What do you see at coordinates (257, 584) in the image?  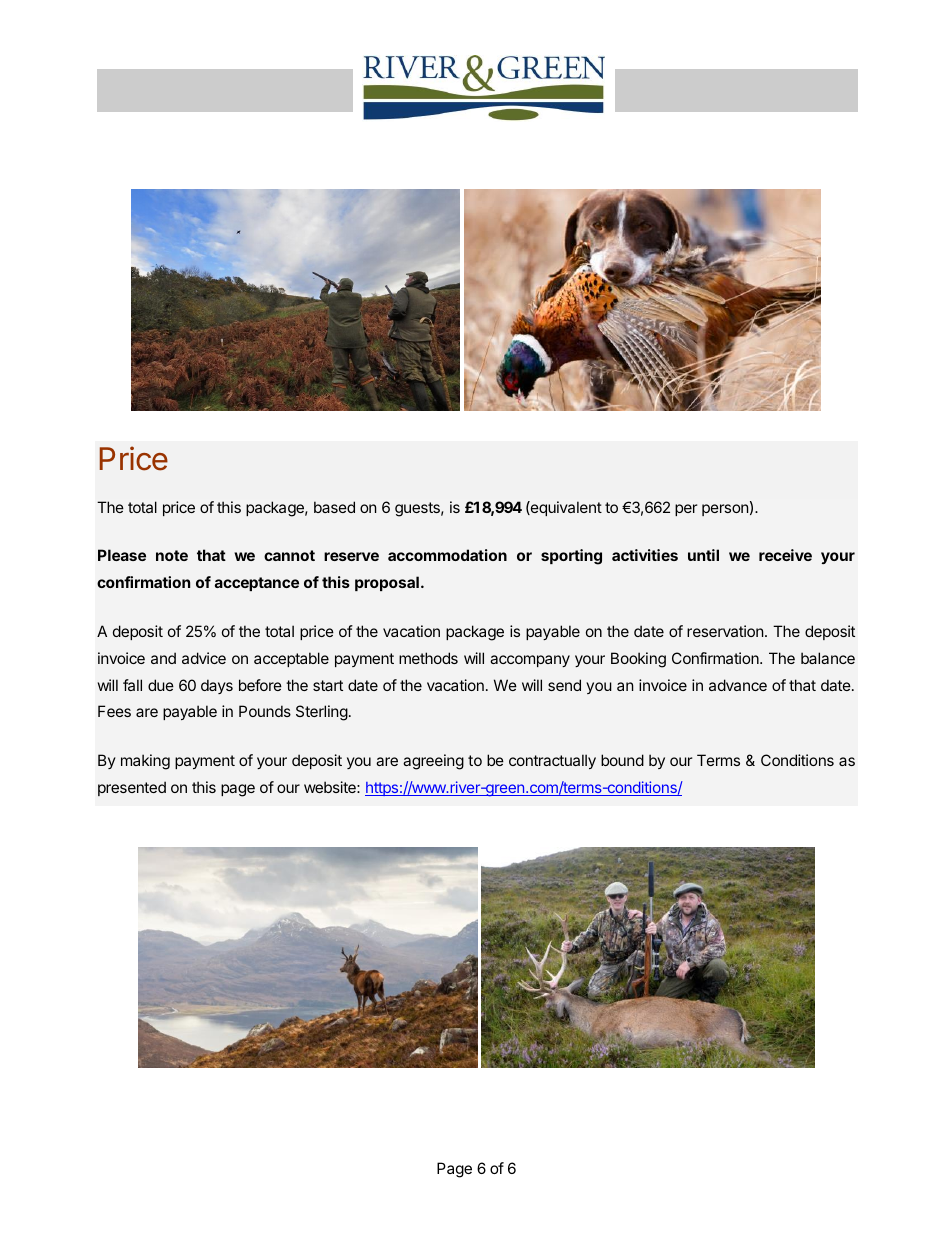 I see `acceptance` at bounding box center [257, 584].
